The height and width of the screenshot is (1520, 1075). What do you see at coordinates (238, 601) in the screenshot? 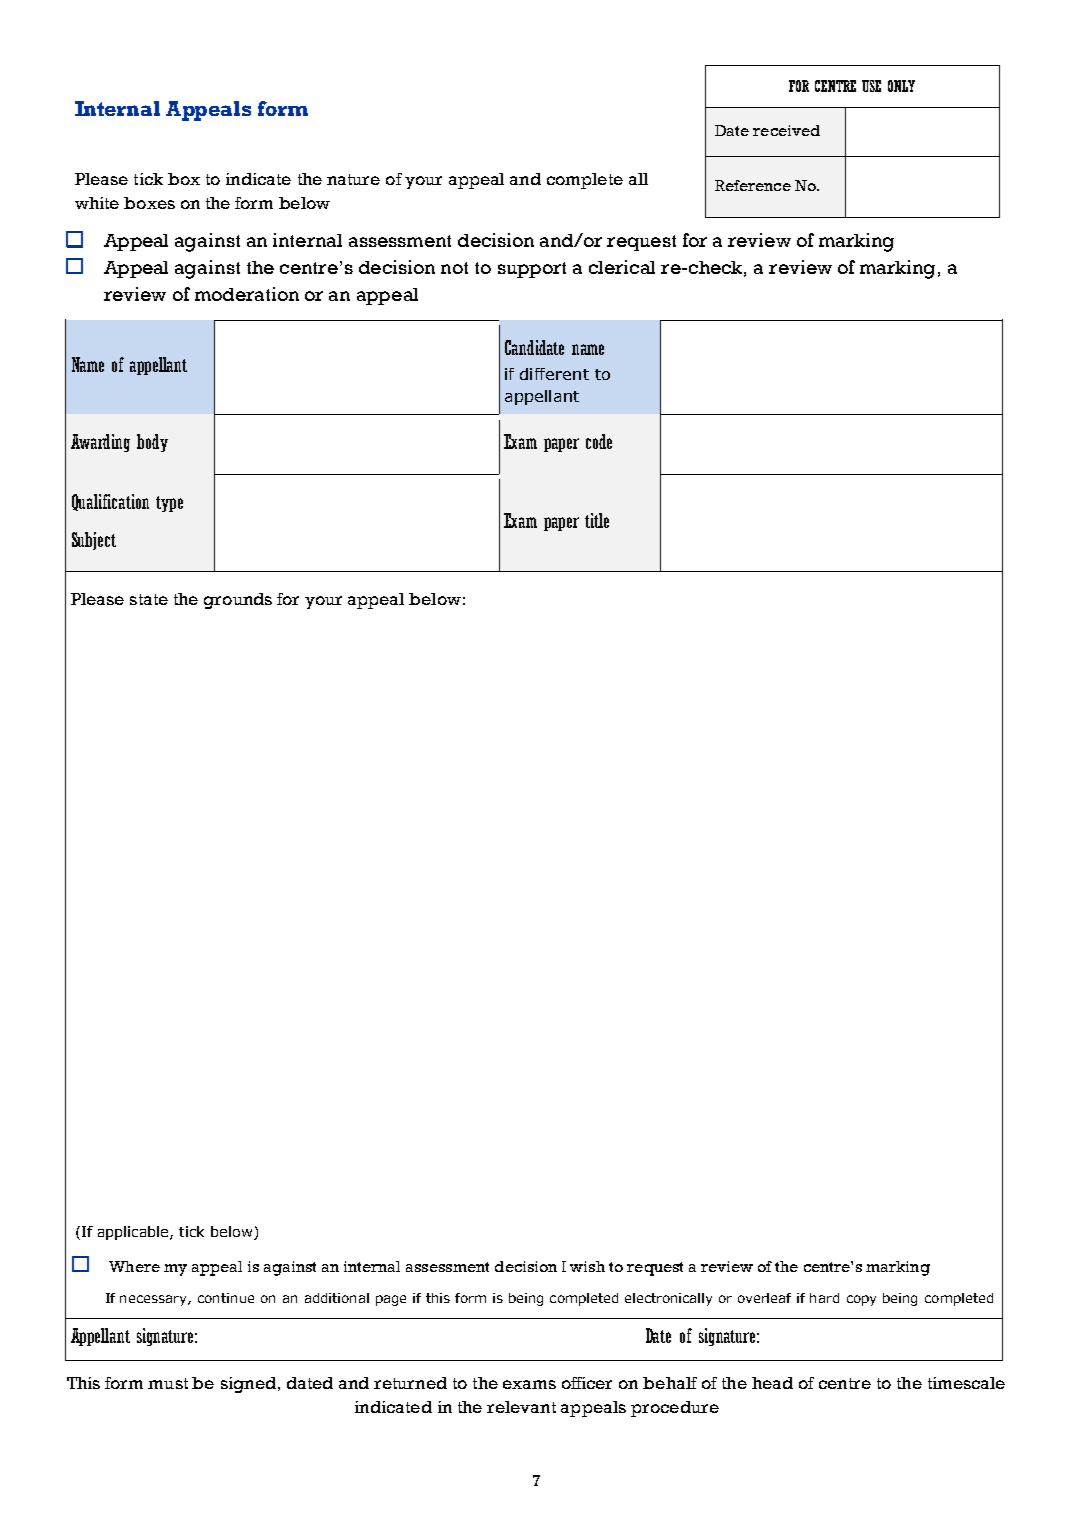
I see `grounds` at bounding box center [238, 601].
